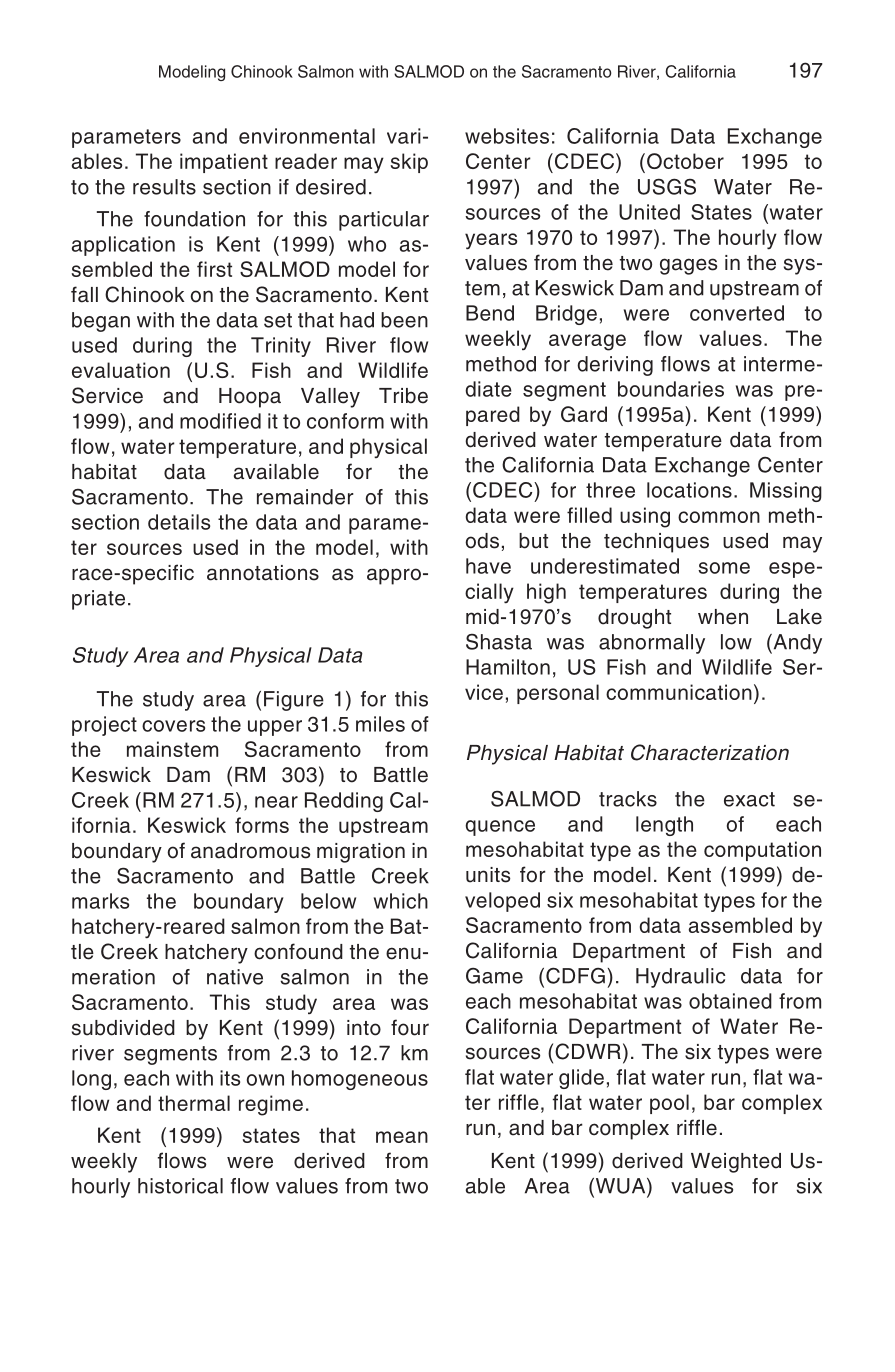 This image has height=1372, width=895. Describe the element at coordinates (164, 187) in the image. I see `results` at that location.
